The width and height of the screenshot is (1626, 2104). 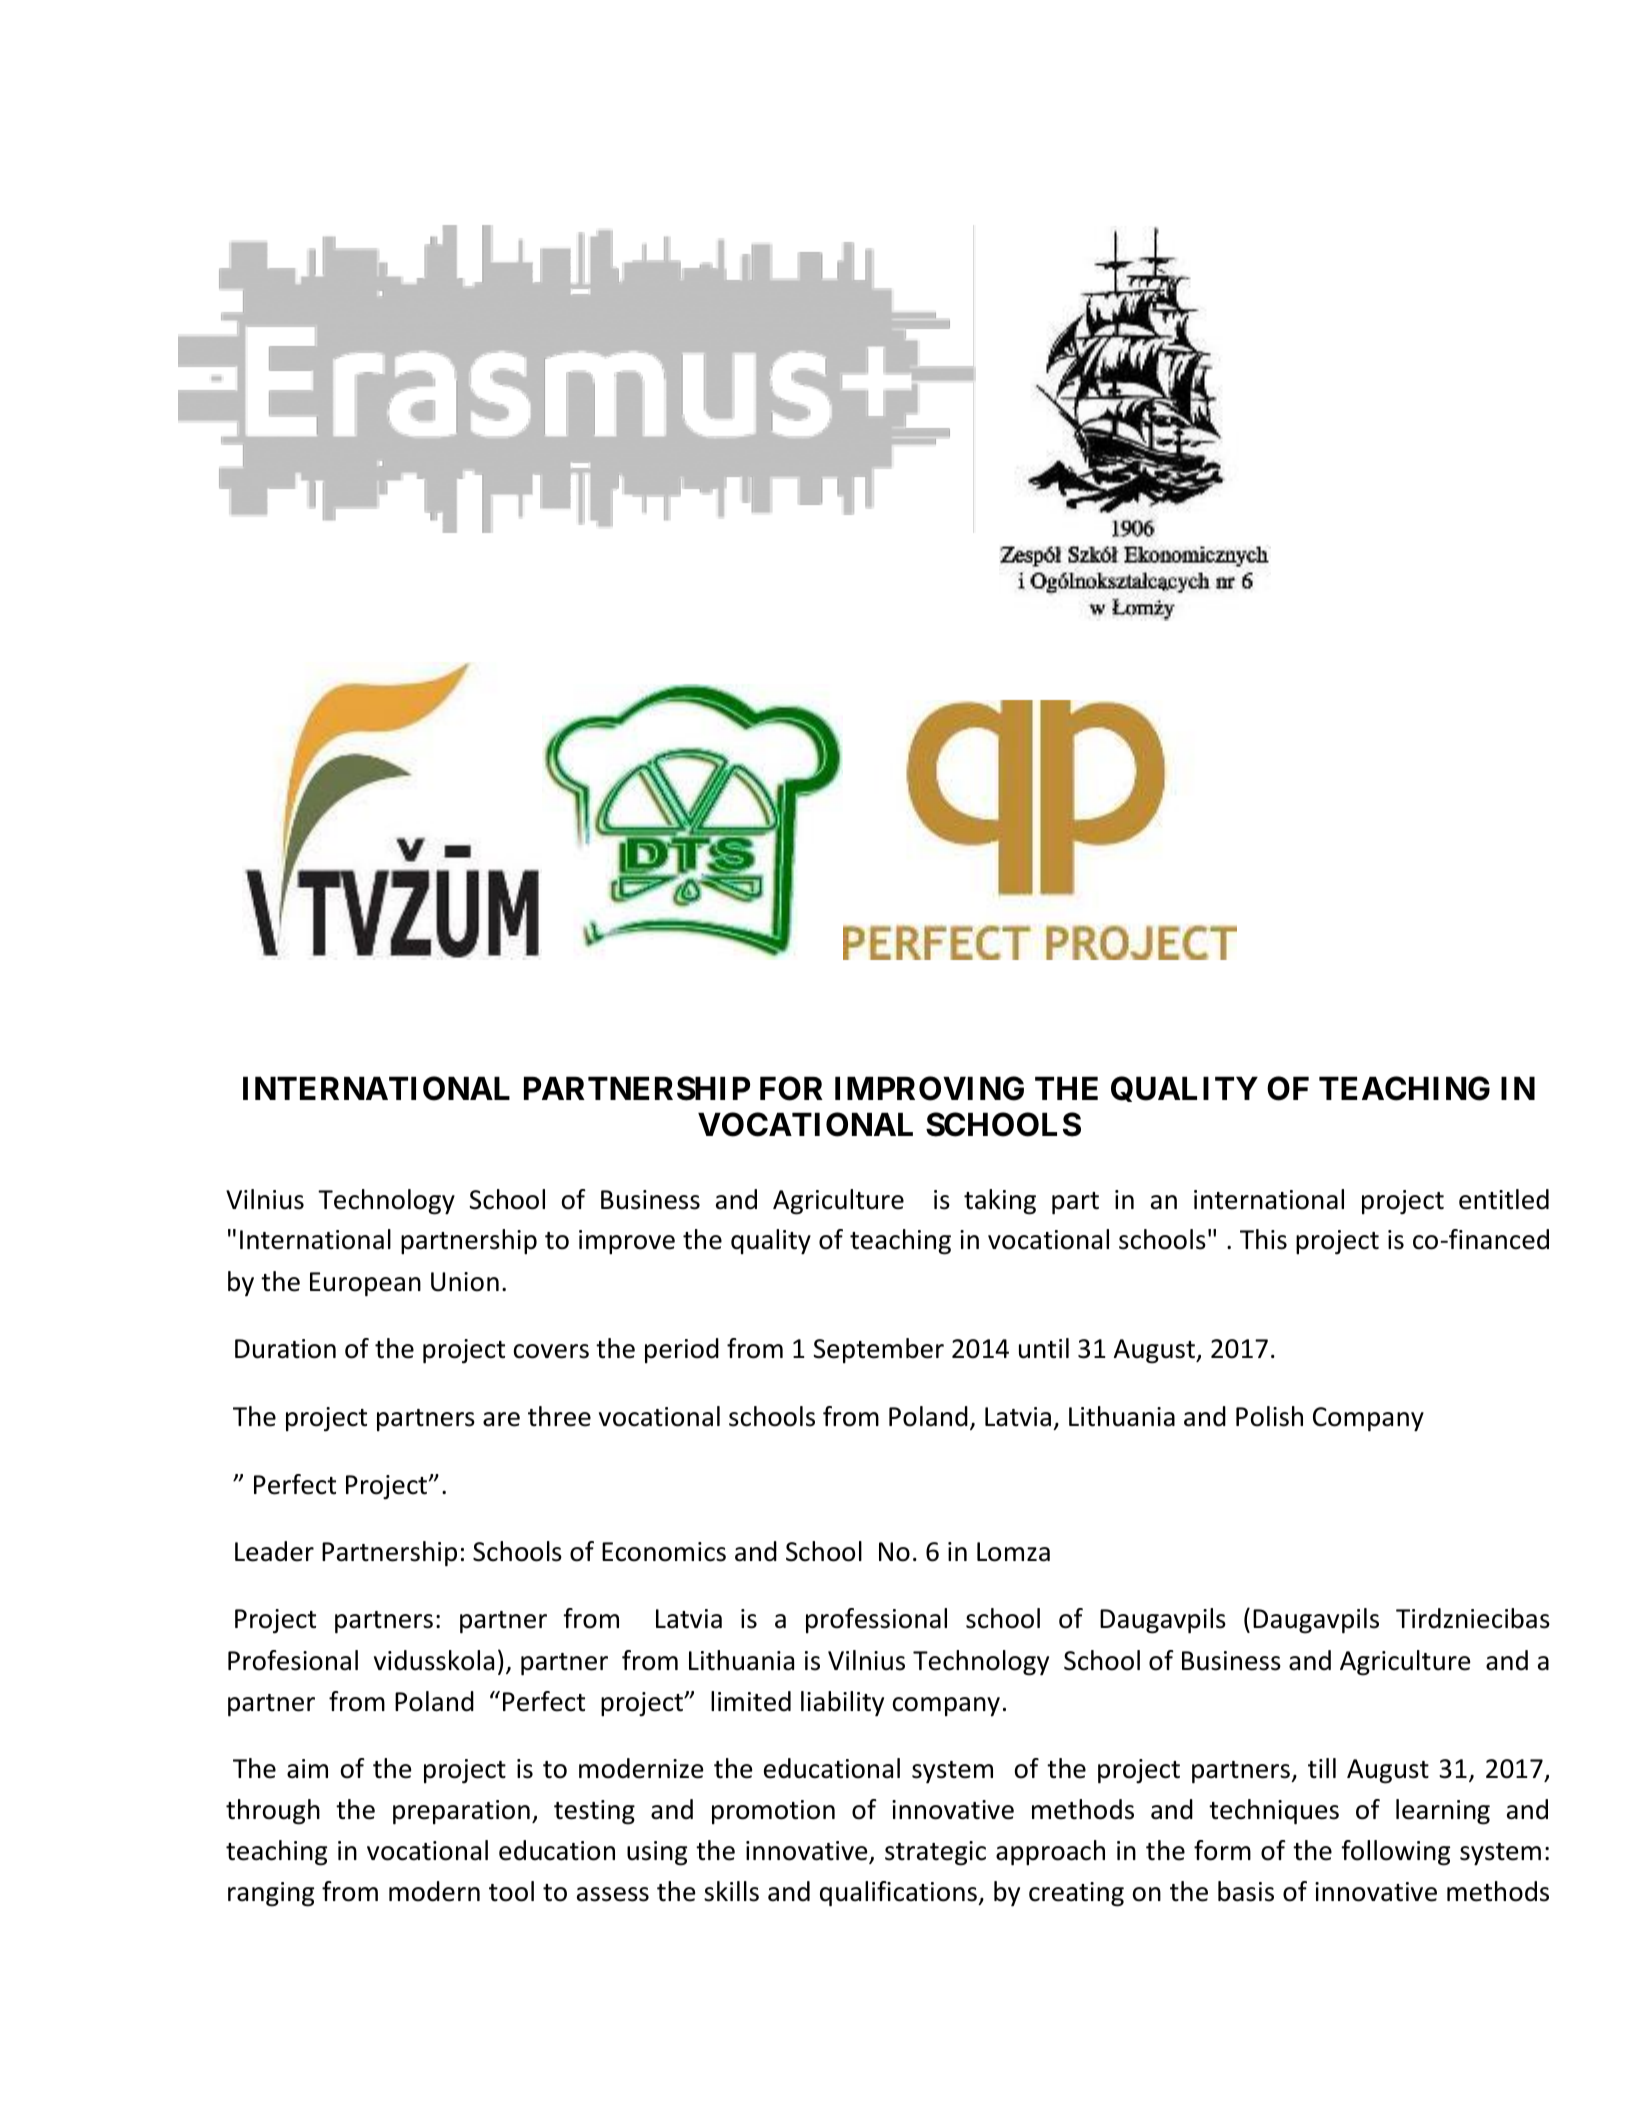 I want to click on September, so click(x=878, y=1350).
